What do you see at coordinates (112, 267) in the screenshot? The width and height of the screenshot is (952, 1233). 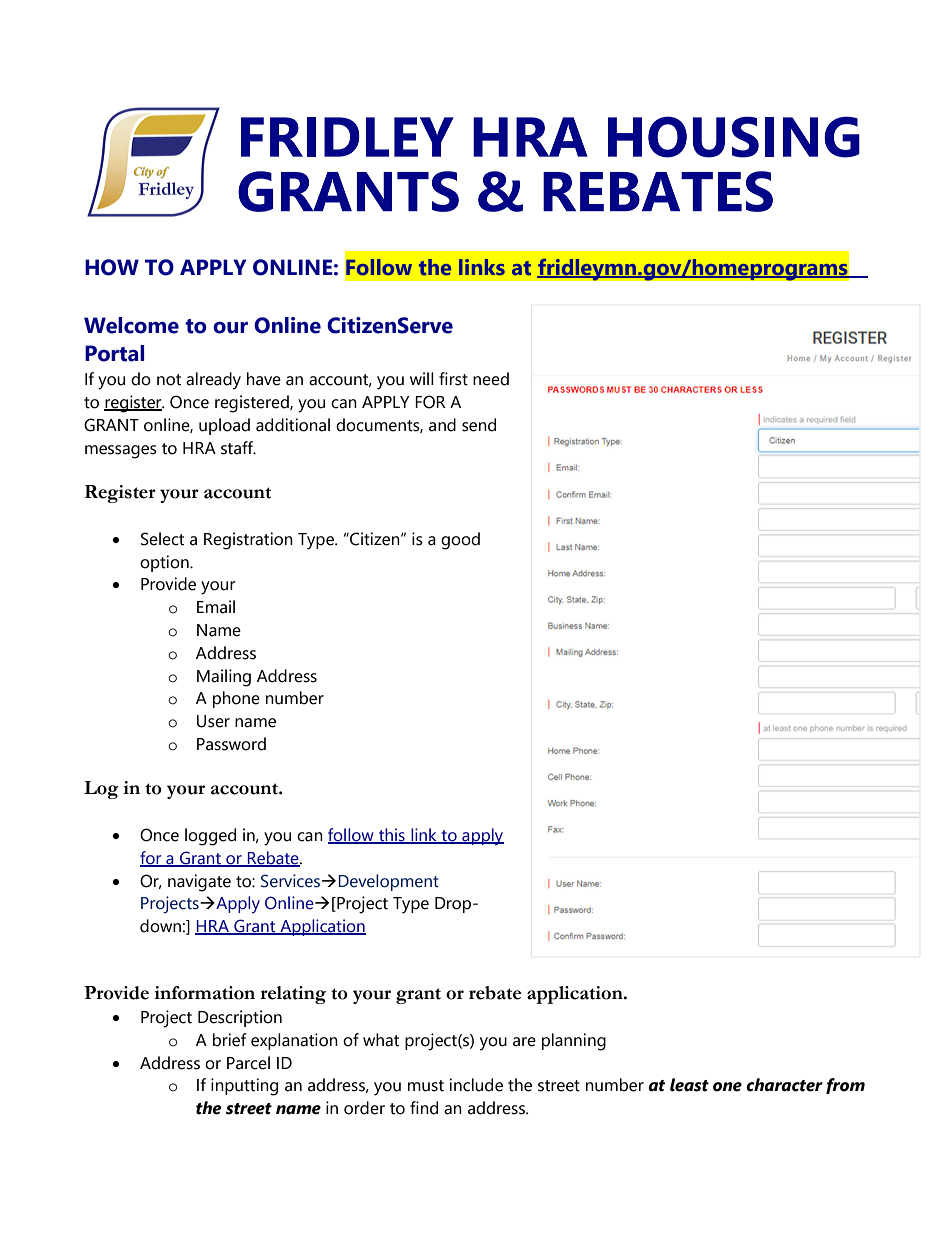 I see `HOW` at bounding box center [112, 267].
